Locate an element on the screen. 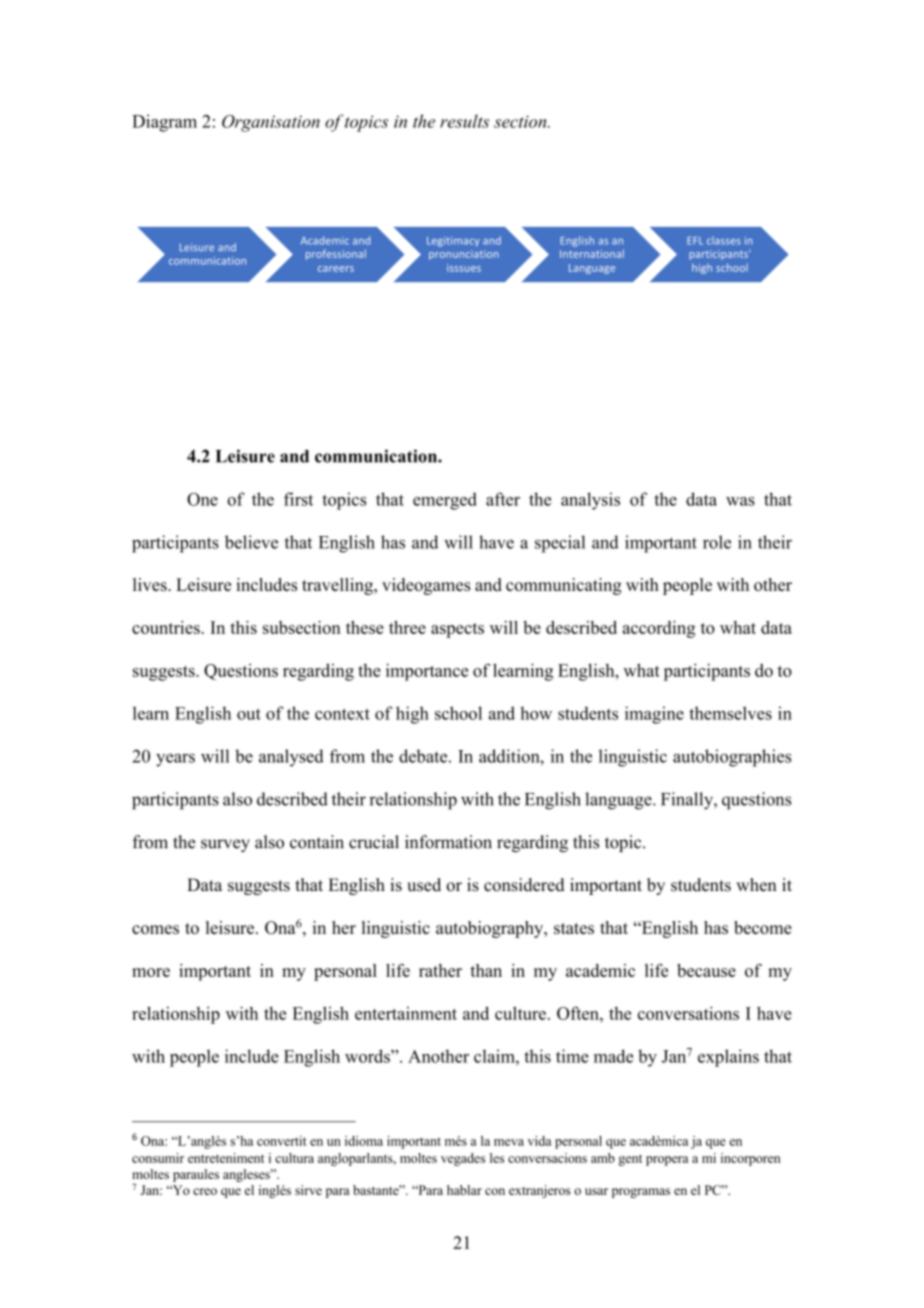 This screenshot has width=924, height=1308. Organisation is located at coordinates (271, 123).
